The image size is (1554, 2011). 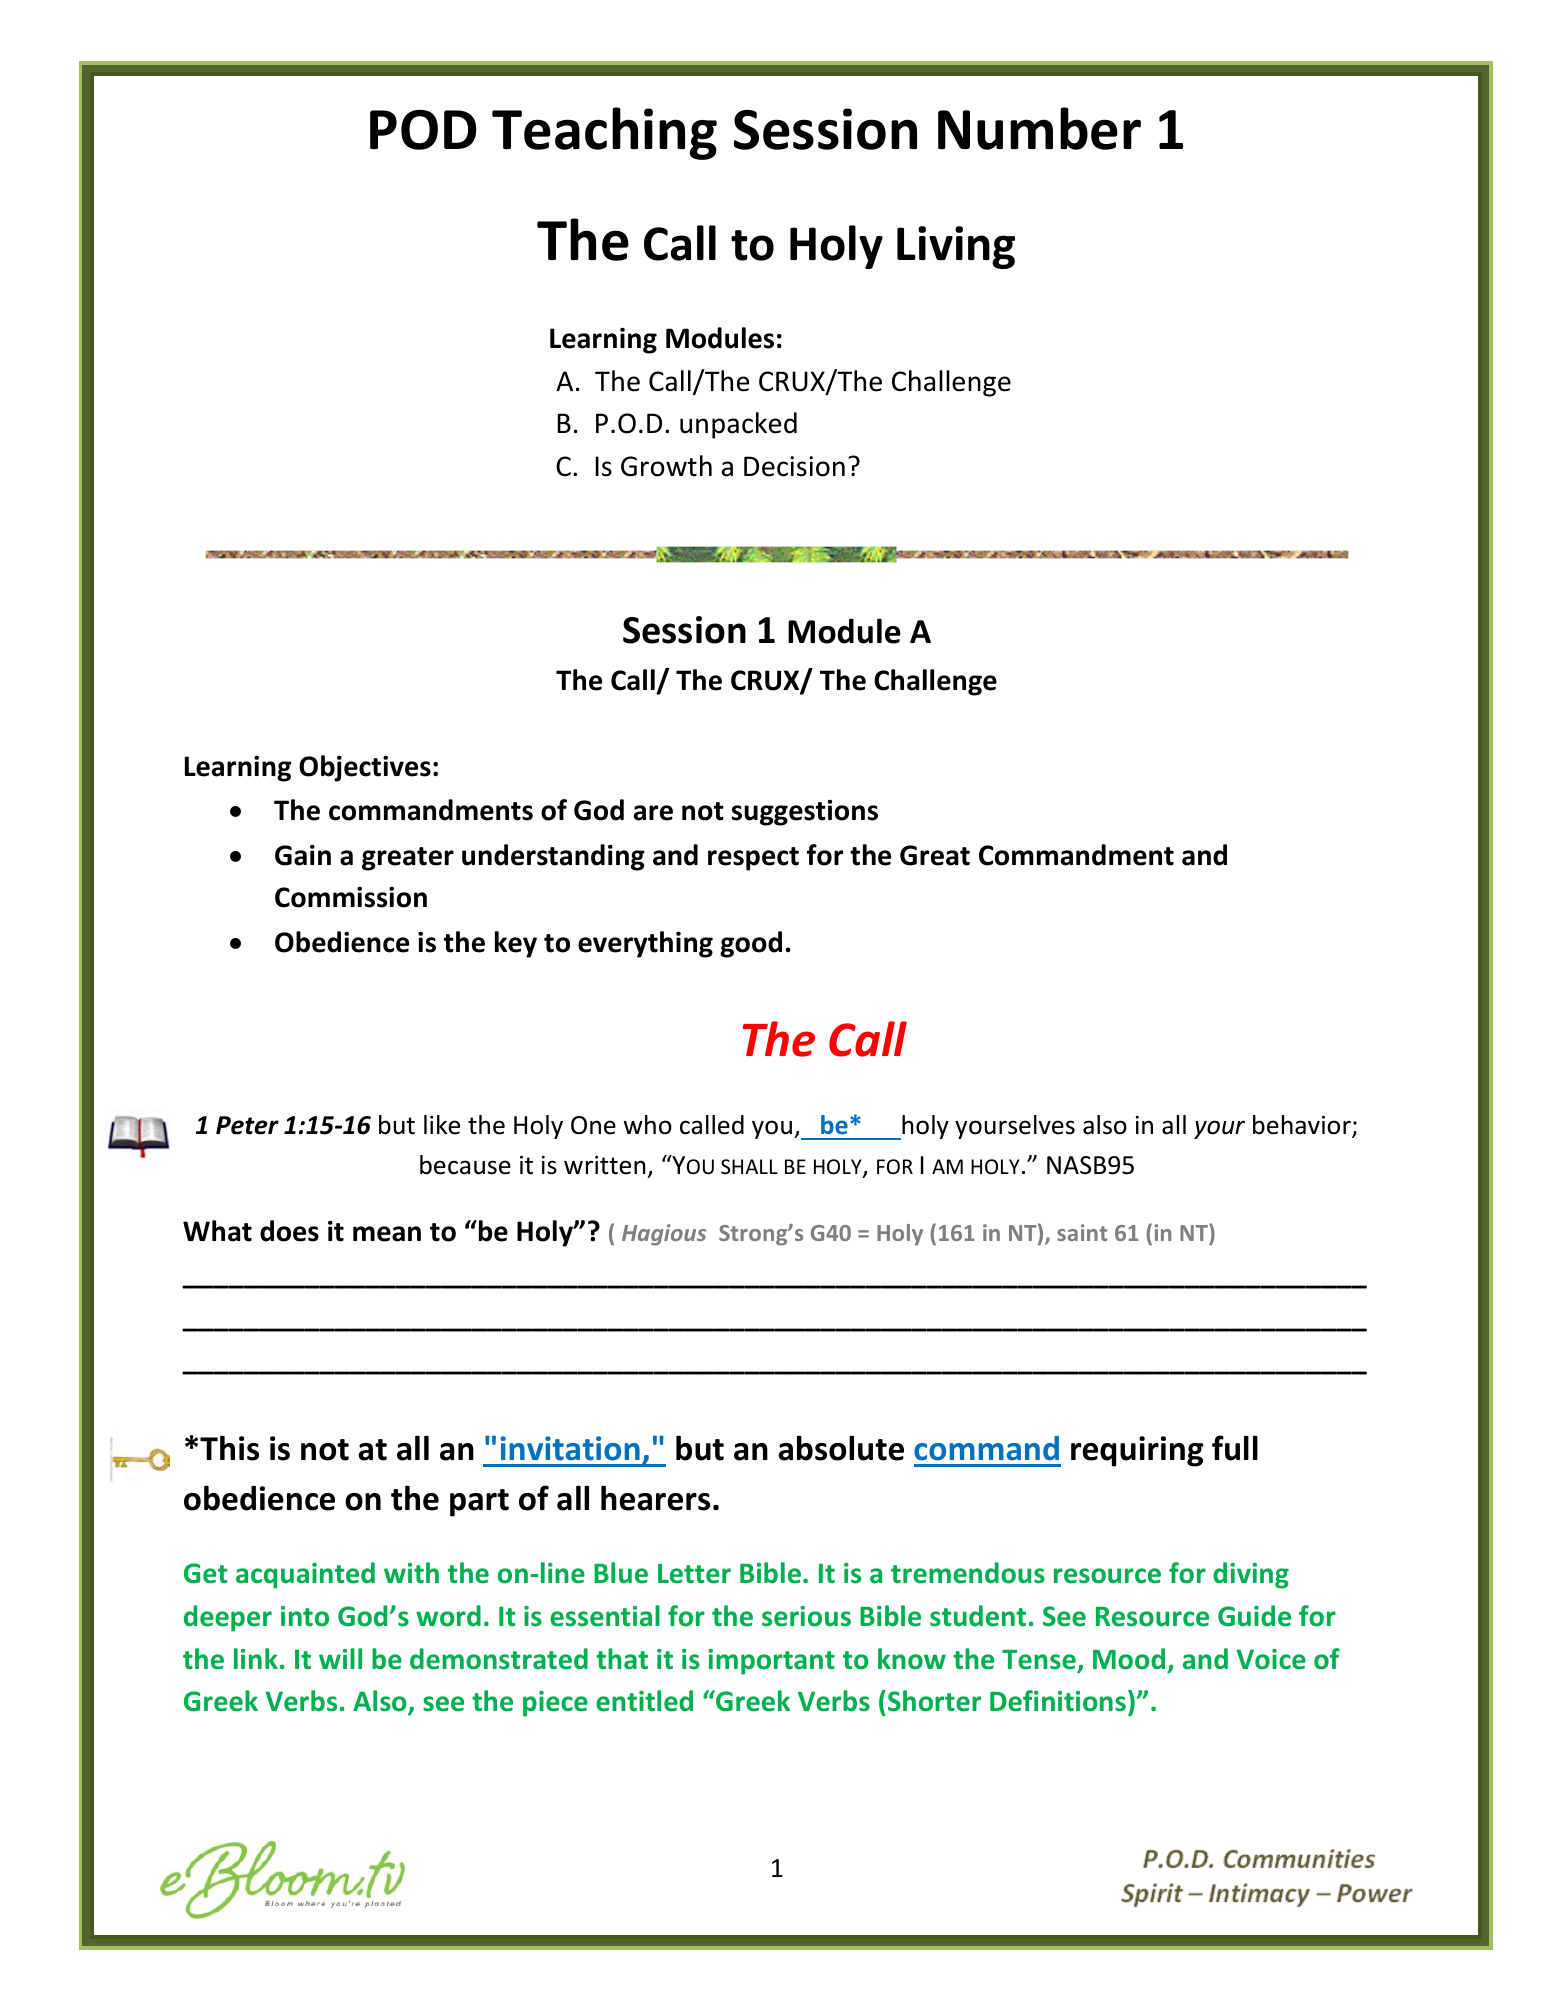 What do you see at coordinates (1039, 128) in the screenshot?
I see `Number` at bounding box center [1039, 128].
